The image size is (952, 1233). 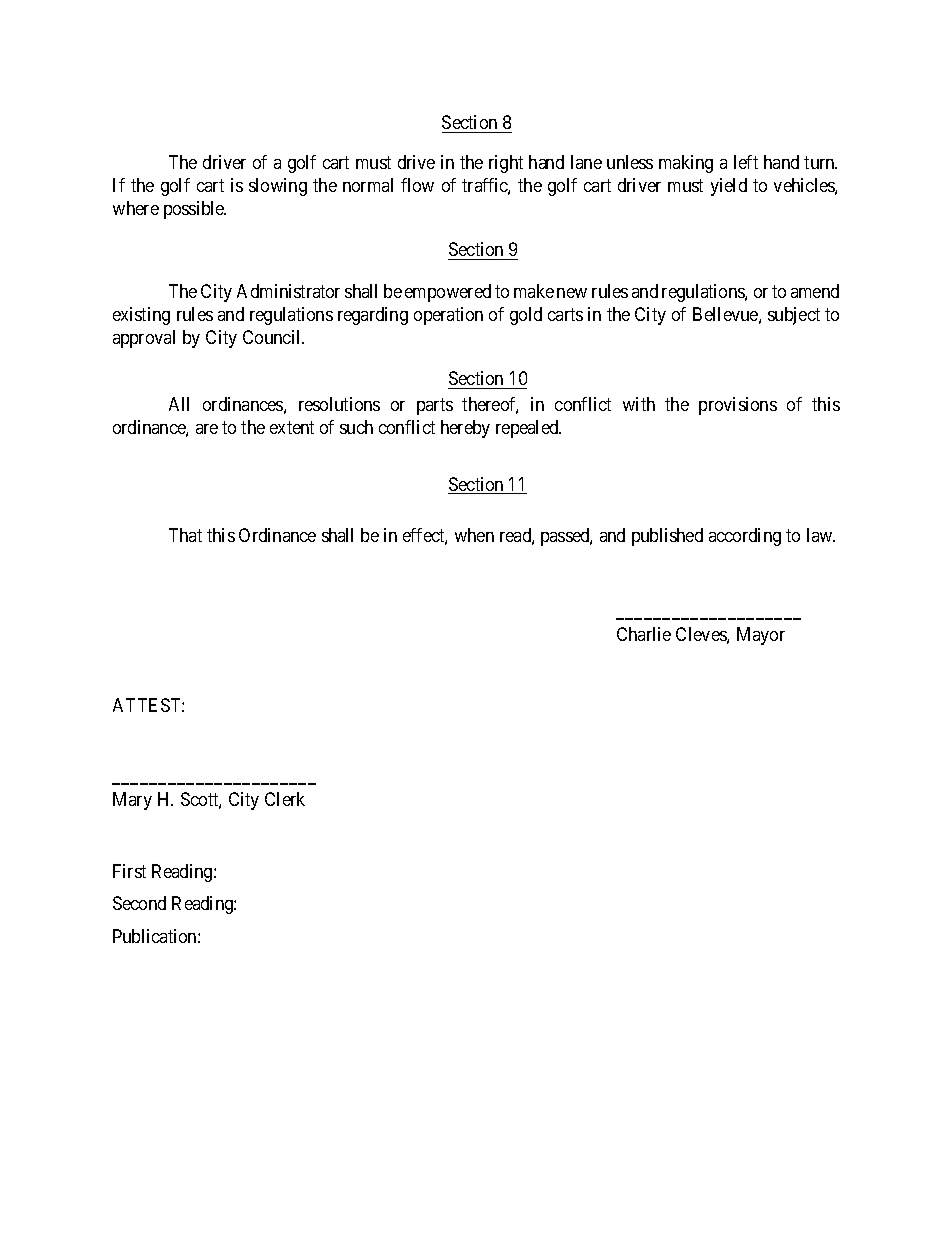 I want to click on right, so click(x=506, y=164).
